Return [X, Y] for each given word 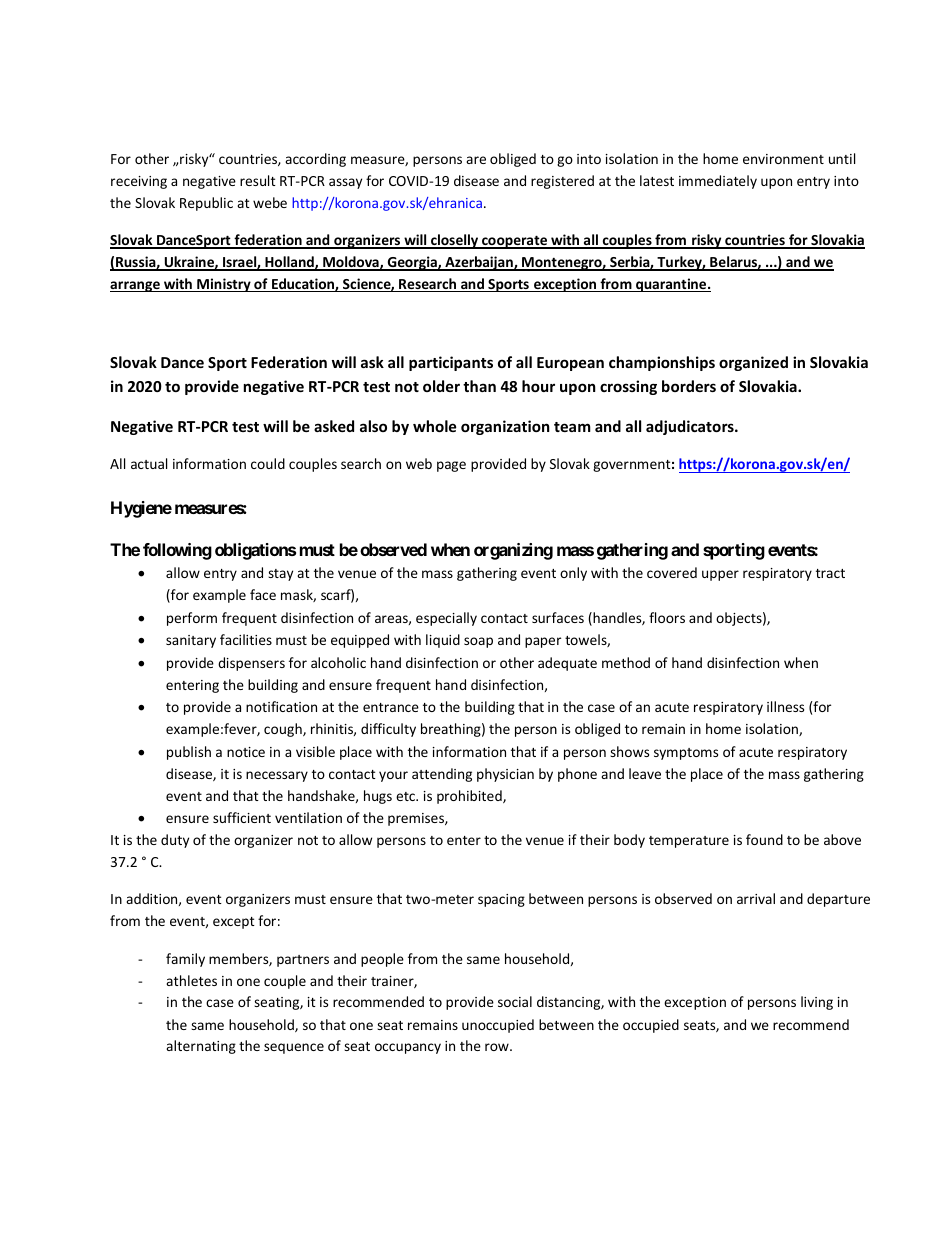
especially [446, 619]
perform [192, 619]
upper [720, 575]
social [515, 1001]
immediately [718, 182]
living [817, 1003]
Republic [206, 204]
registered [562, 182]
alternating [201, 1047]
